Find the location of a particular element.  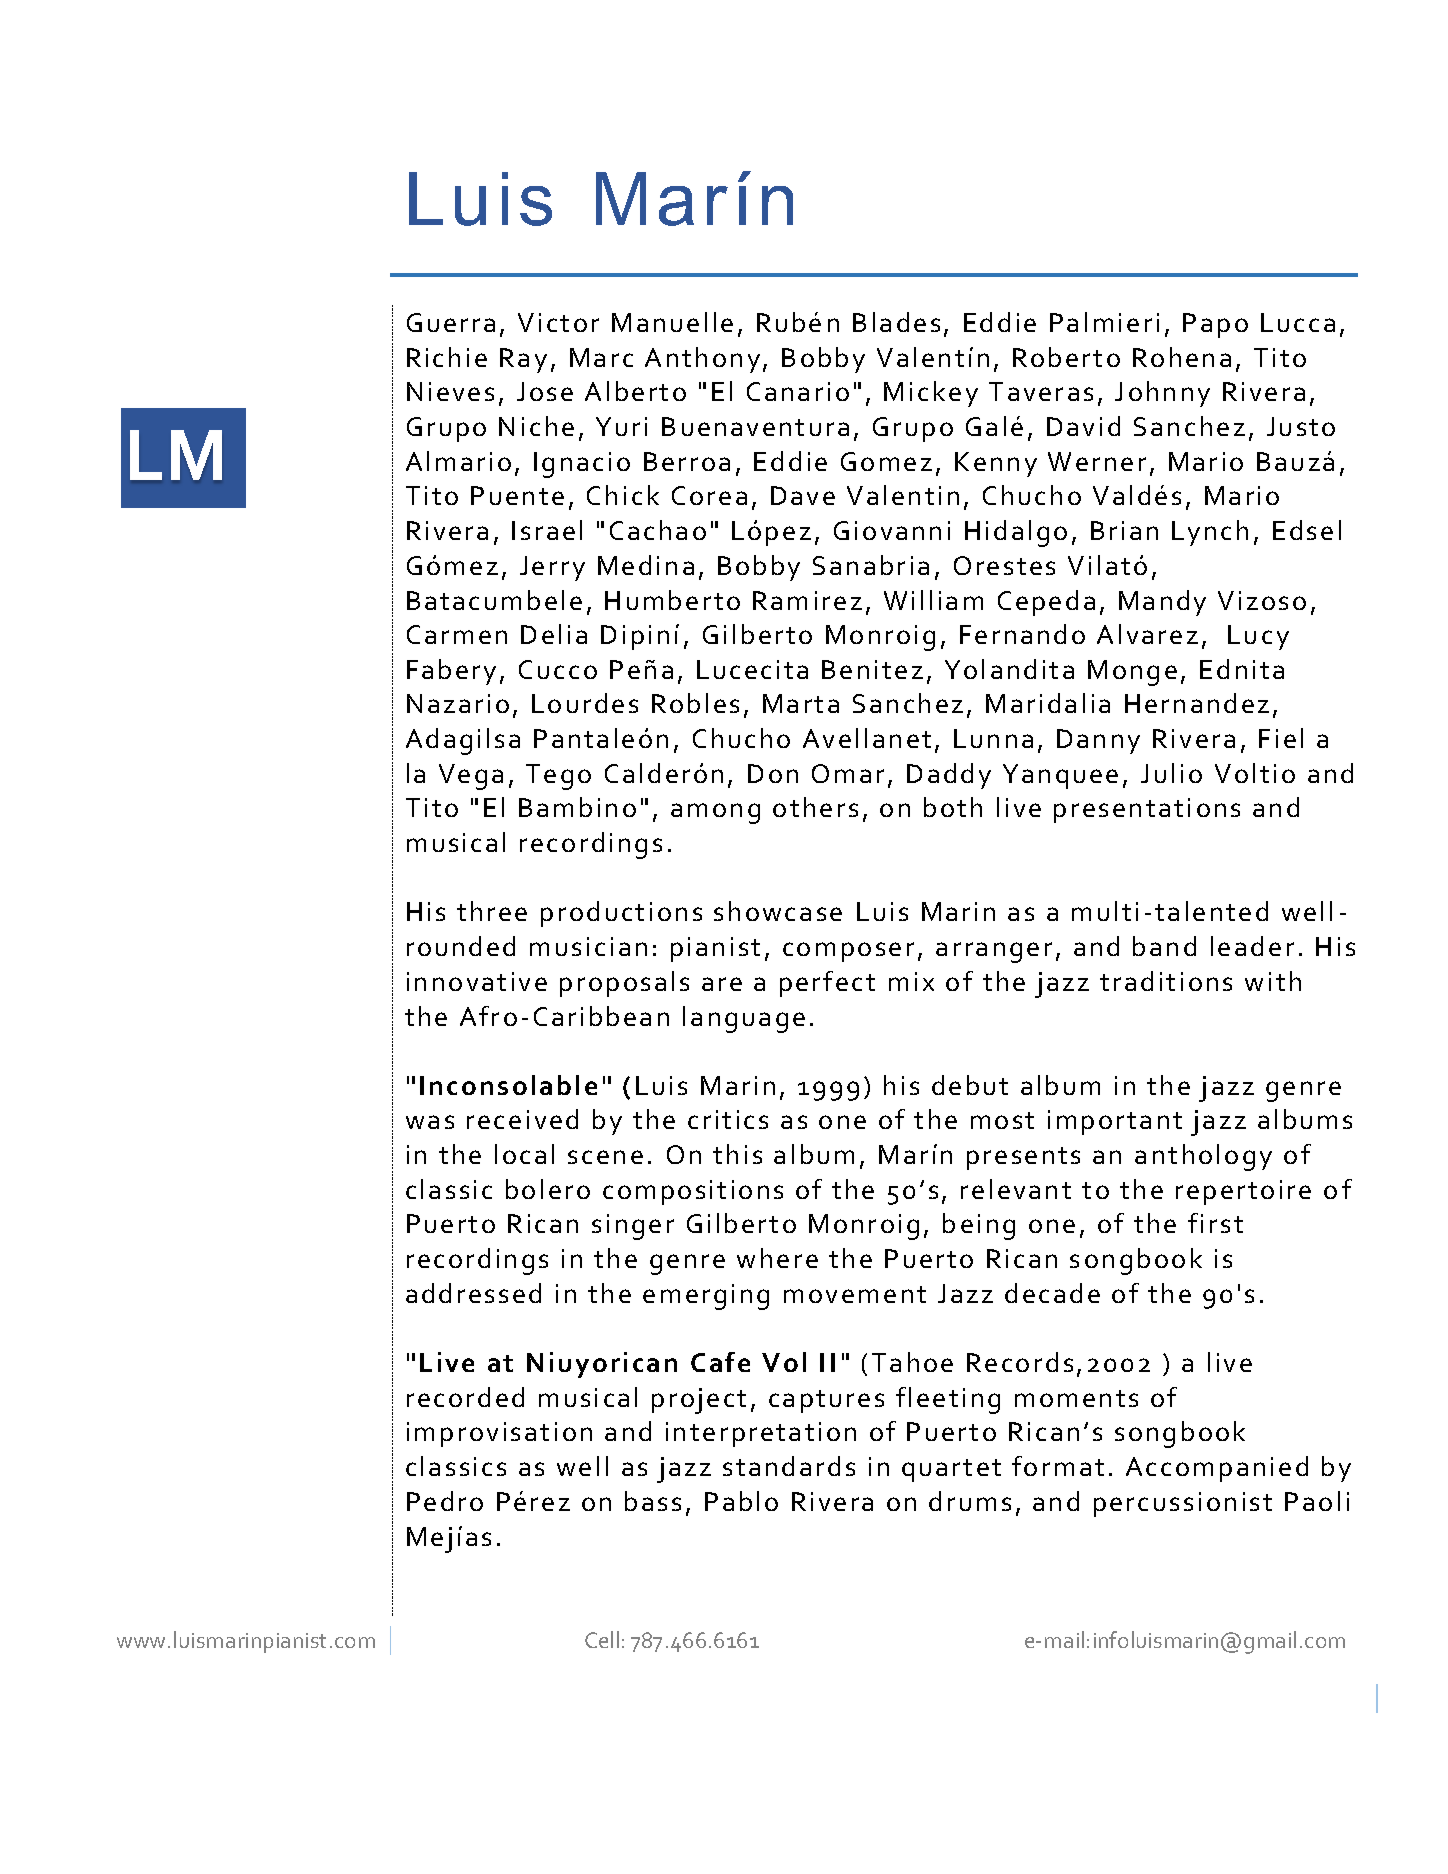

Jose is located at coordinates (545, 391).
